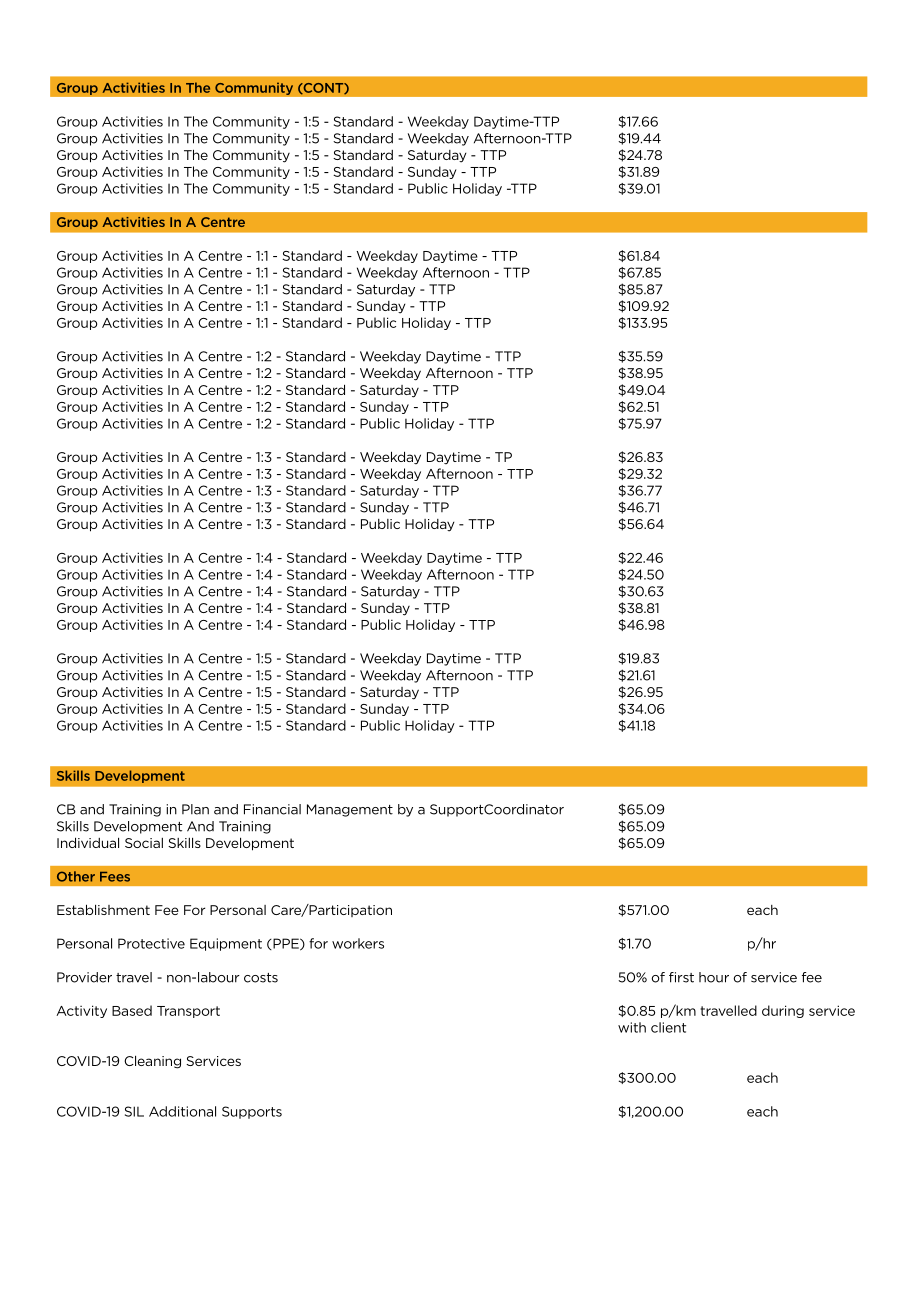 This page has width=924, height=1308. What do you see at coordinates (632, 1027) in the page?
I see `with` at bounding box center [632, 1027].
